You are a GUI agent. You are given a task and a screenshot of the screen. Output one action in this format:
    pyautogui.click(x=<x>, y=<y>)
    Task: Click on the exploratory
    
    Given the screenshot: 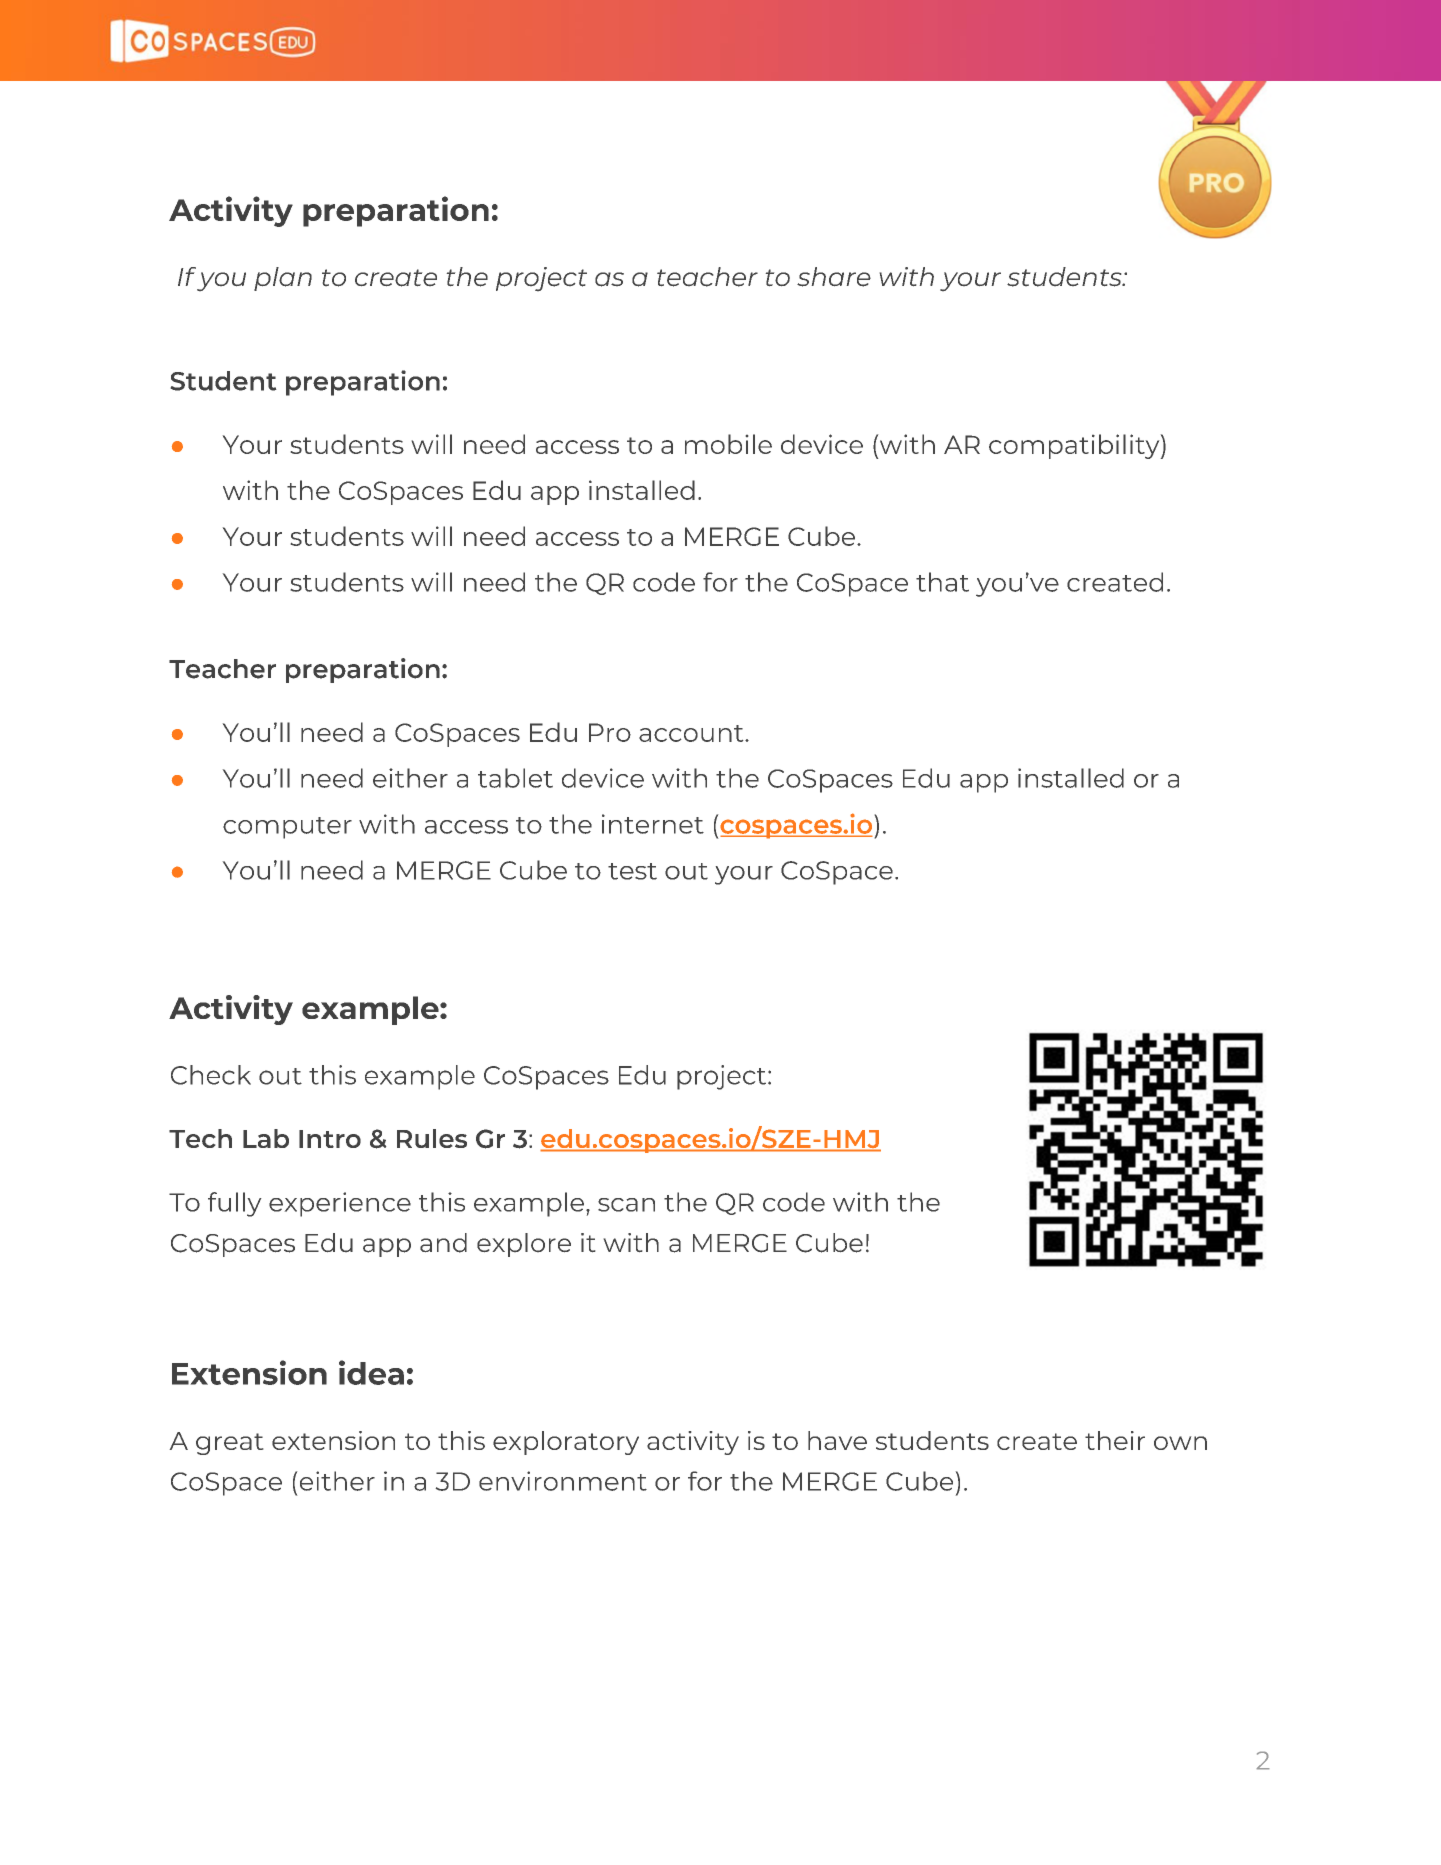 What is the action you would take?
    pyautogui.click(x=566, y=1443)
